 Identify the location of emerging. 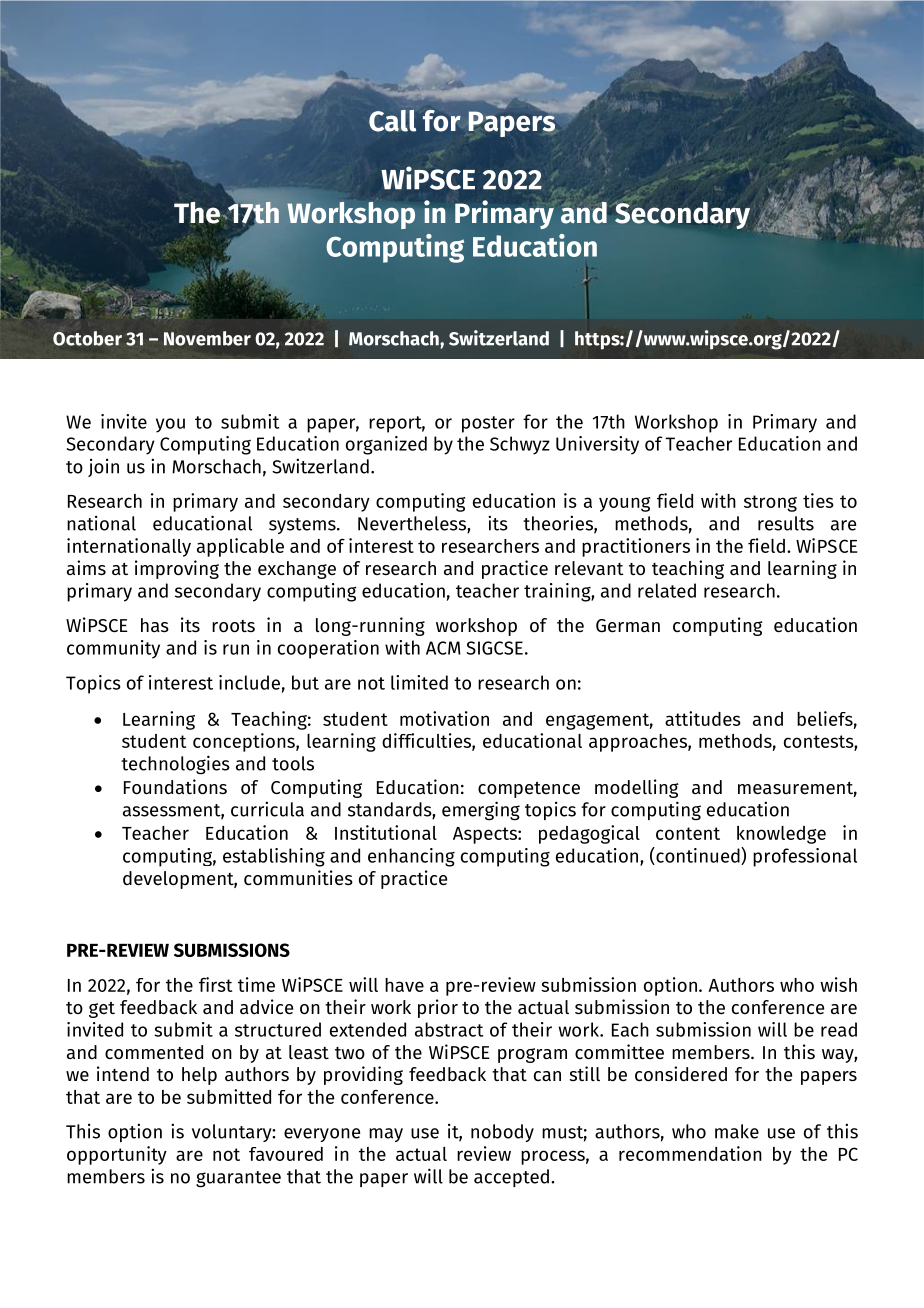
(481, 811).
